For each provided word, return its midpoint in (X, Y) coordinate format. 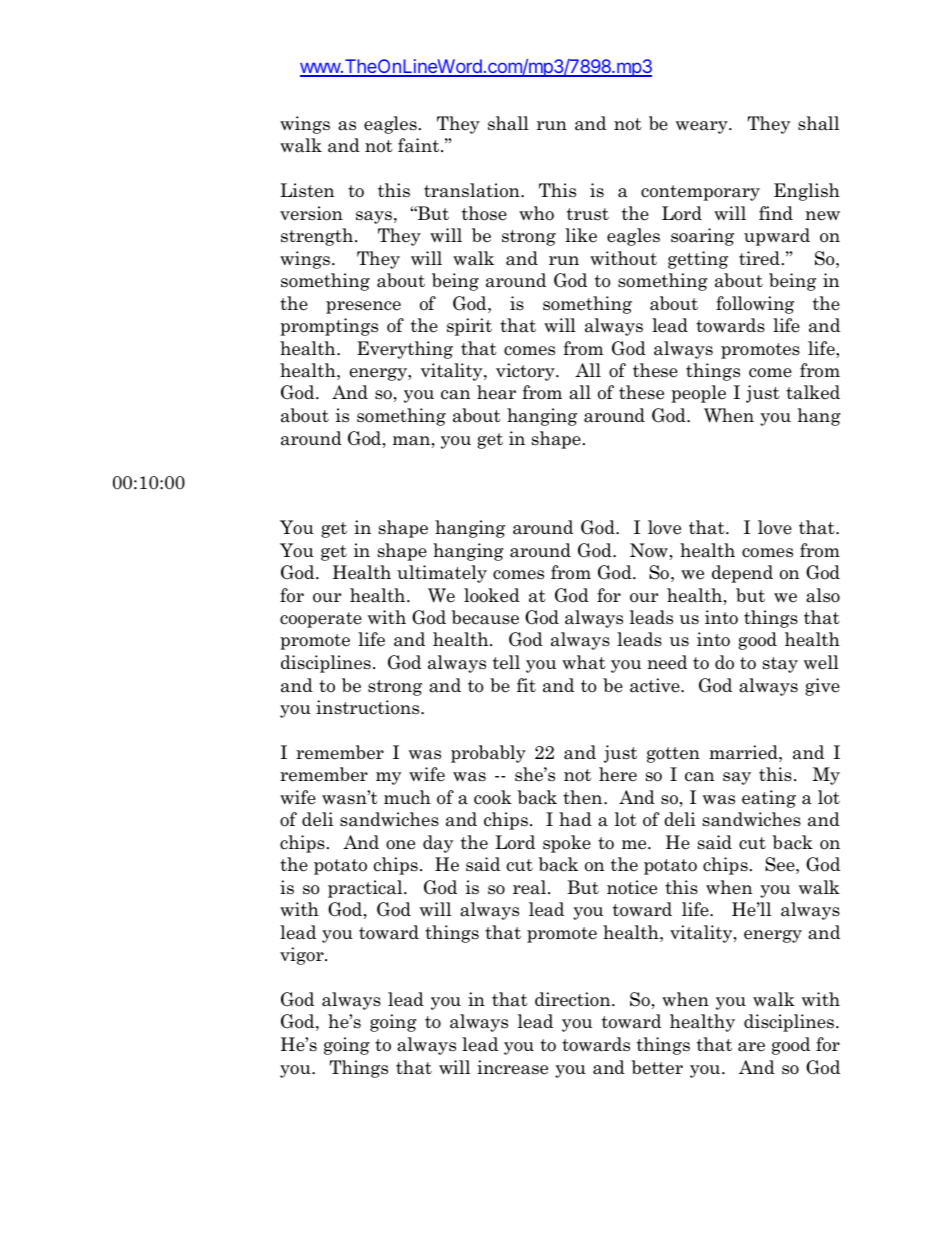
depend (742, 574)
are (751, 1047)
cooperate (321, 620)
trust (588, 214)
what (584, 662)
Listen (307, 190)
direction (574, 999)
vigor (303, 956)
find (776, 213)
